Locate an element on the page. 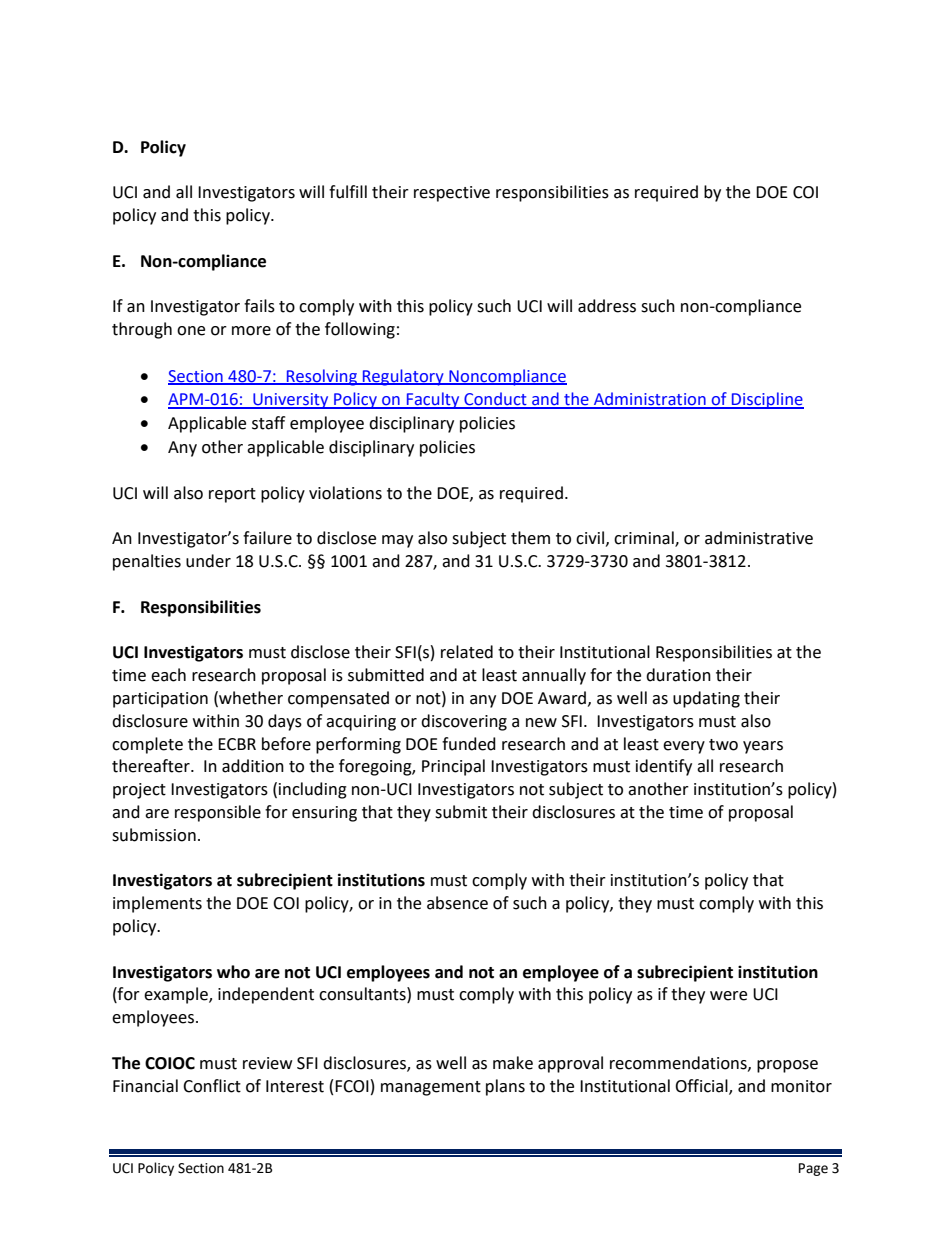  related is located at coordinates (467, 652).
